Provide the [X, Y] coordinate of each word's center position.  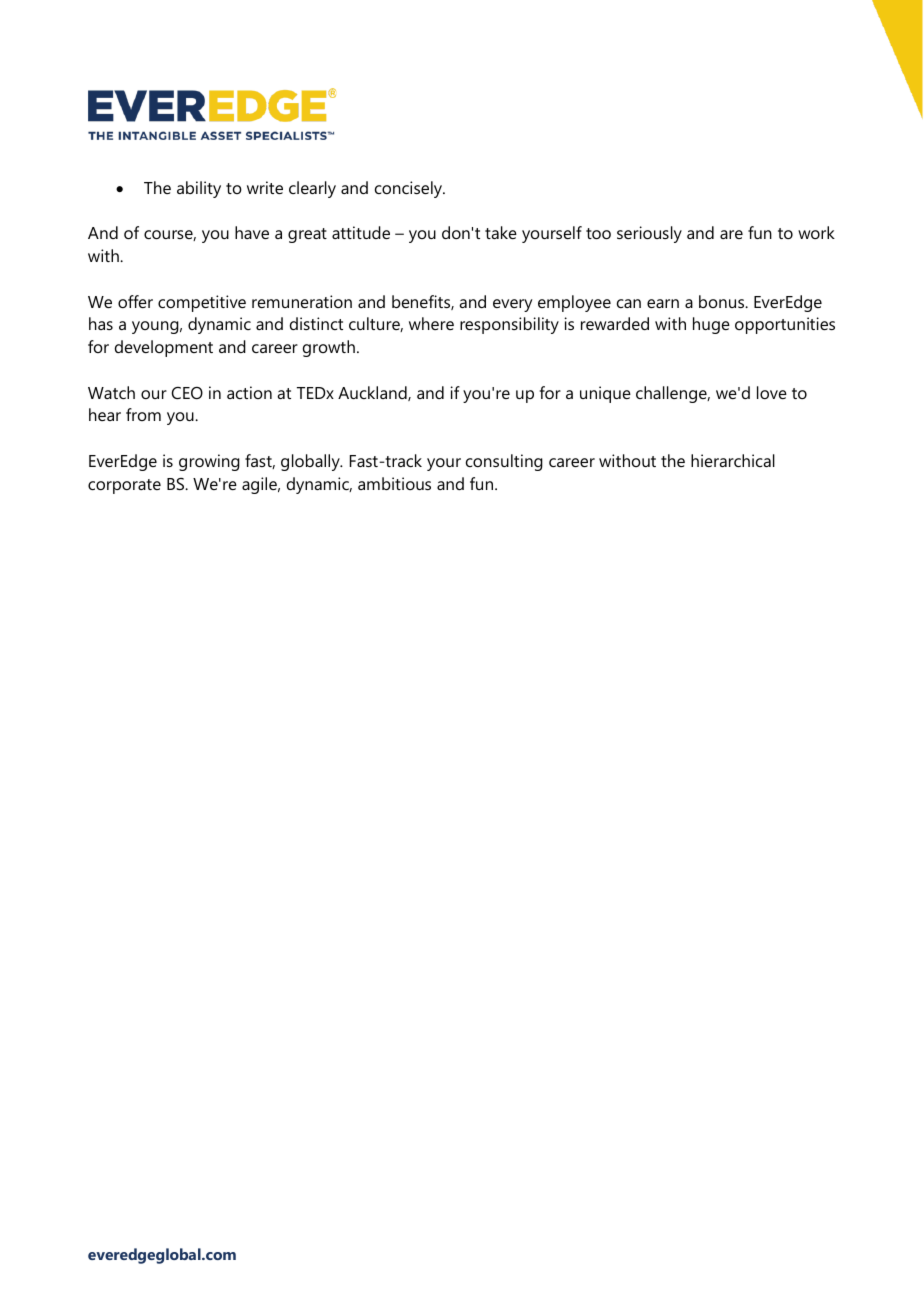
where [431, 323]
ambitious [394, 483]
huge [711, 325]
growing [209, 462]
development [164, 348]
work [816, 232]
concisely [410, 189]
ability [199, 189]
